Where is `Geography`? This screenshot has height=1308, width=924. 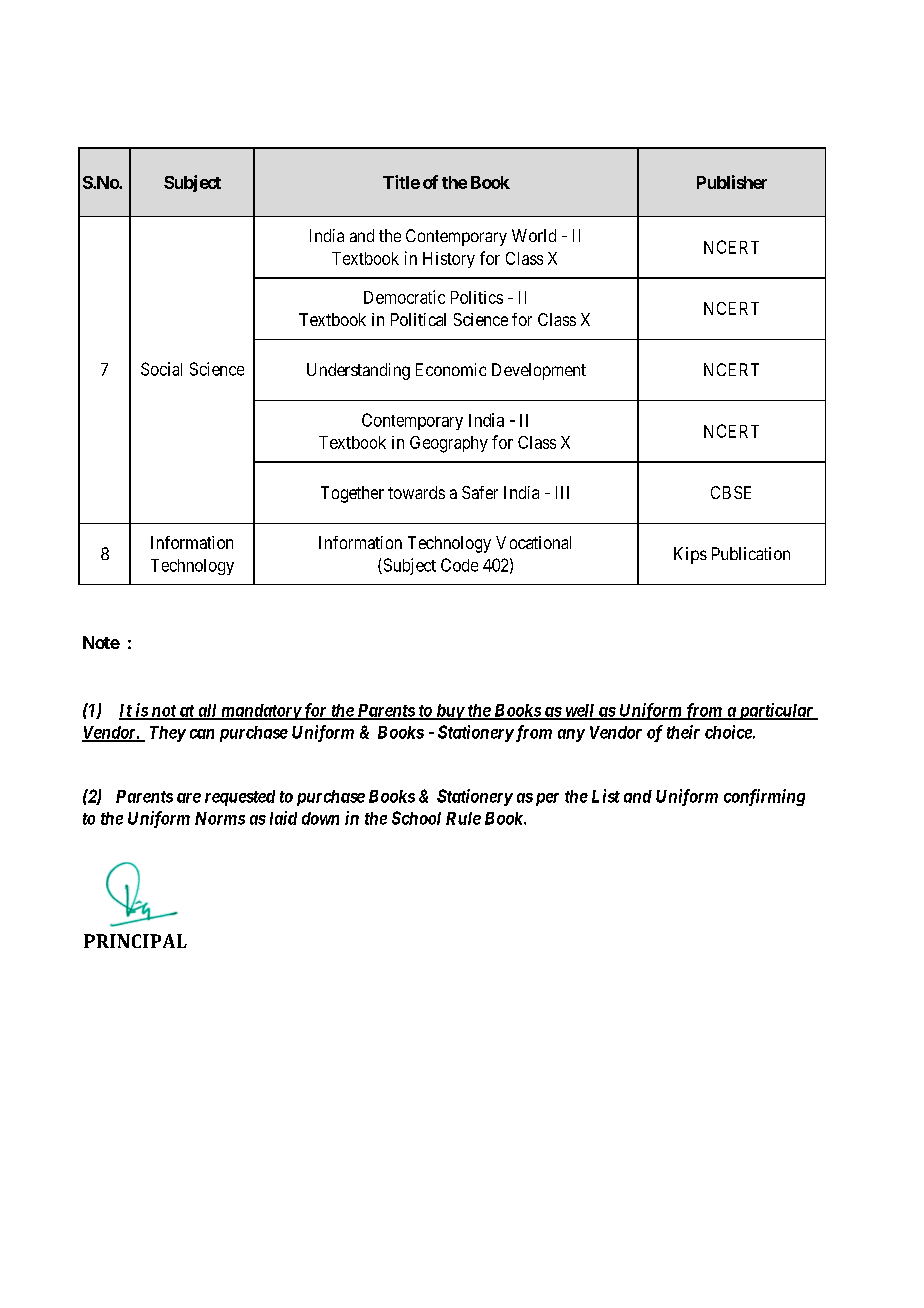
Geography is located at coordinates (449, 444).
